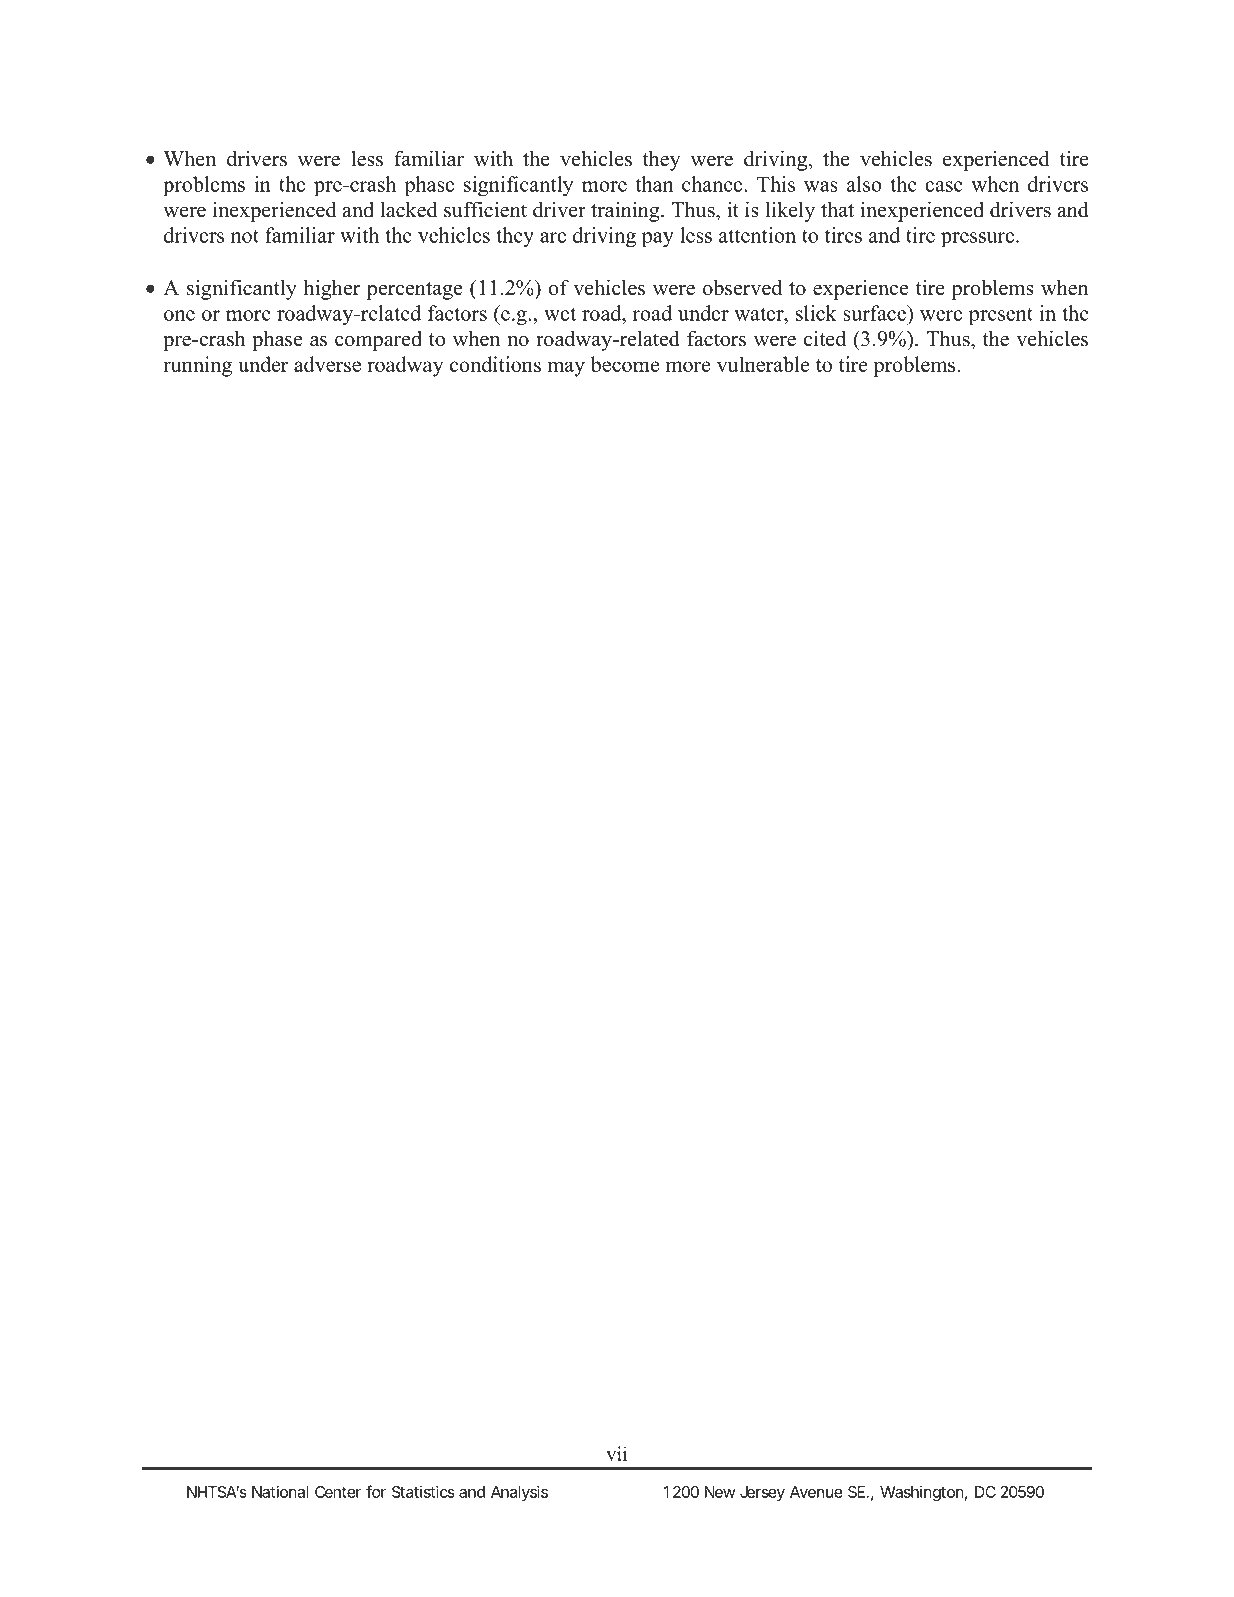 The height and width of the page is (1597, 1234). What do you see at coordinates (763, 364) in the page?
I see `vulnerable` at bounding box center [763, 364].
